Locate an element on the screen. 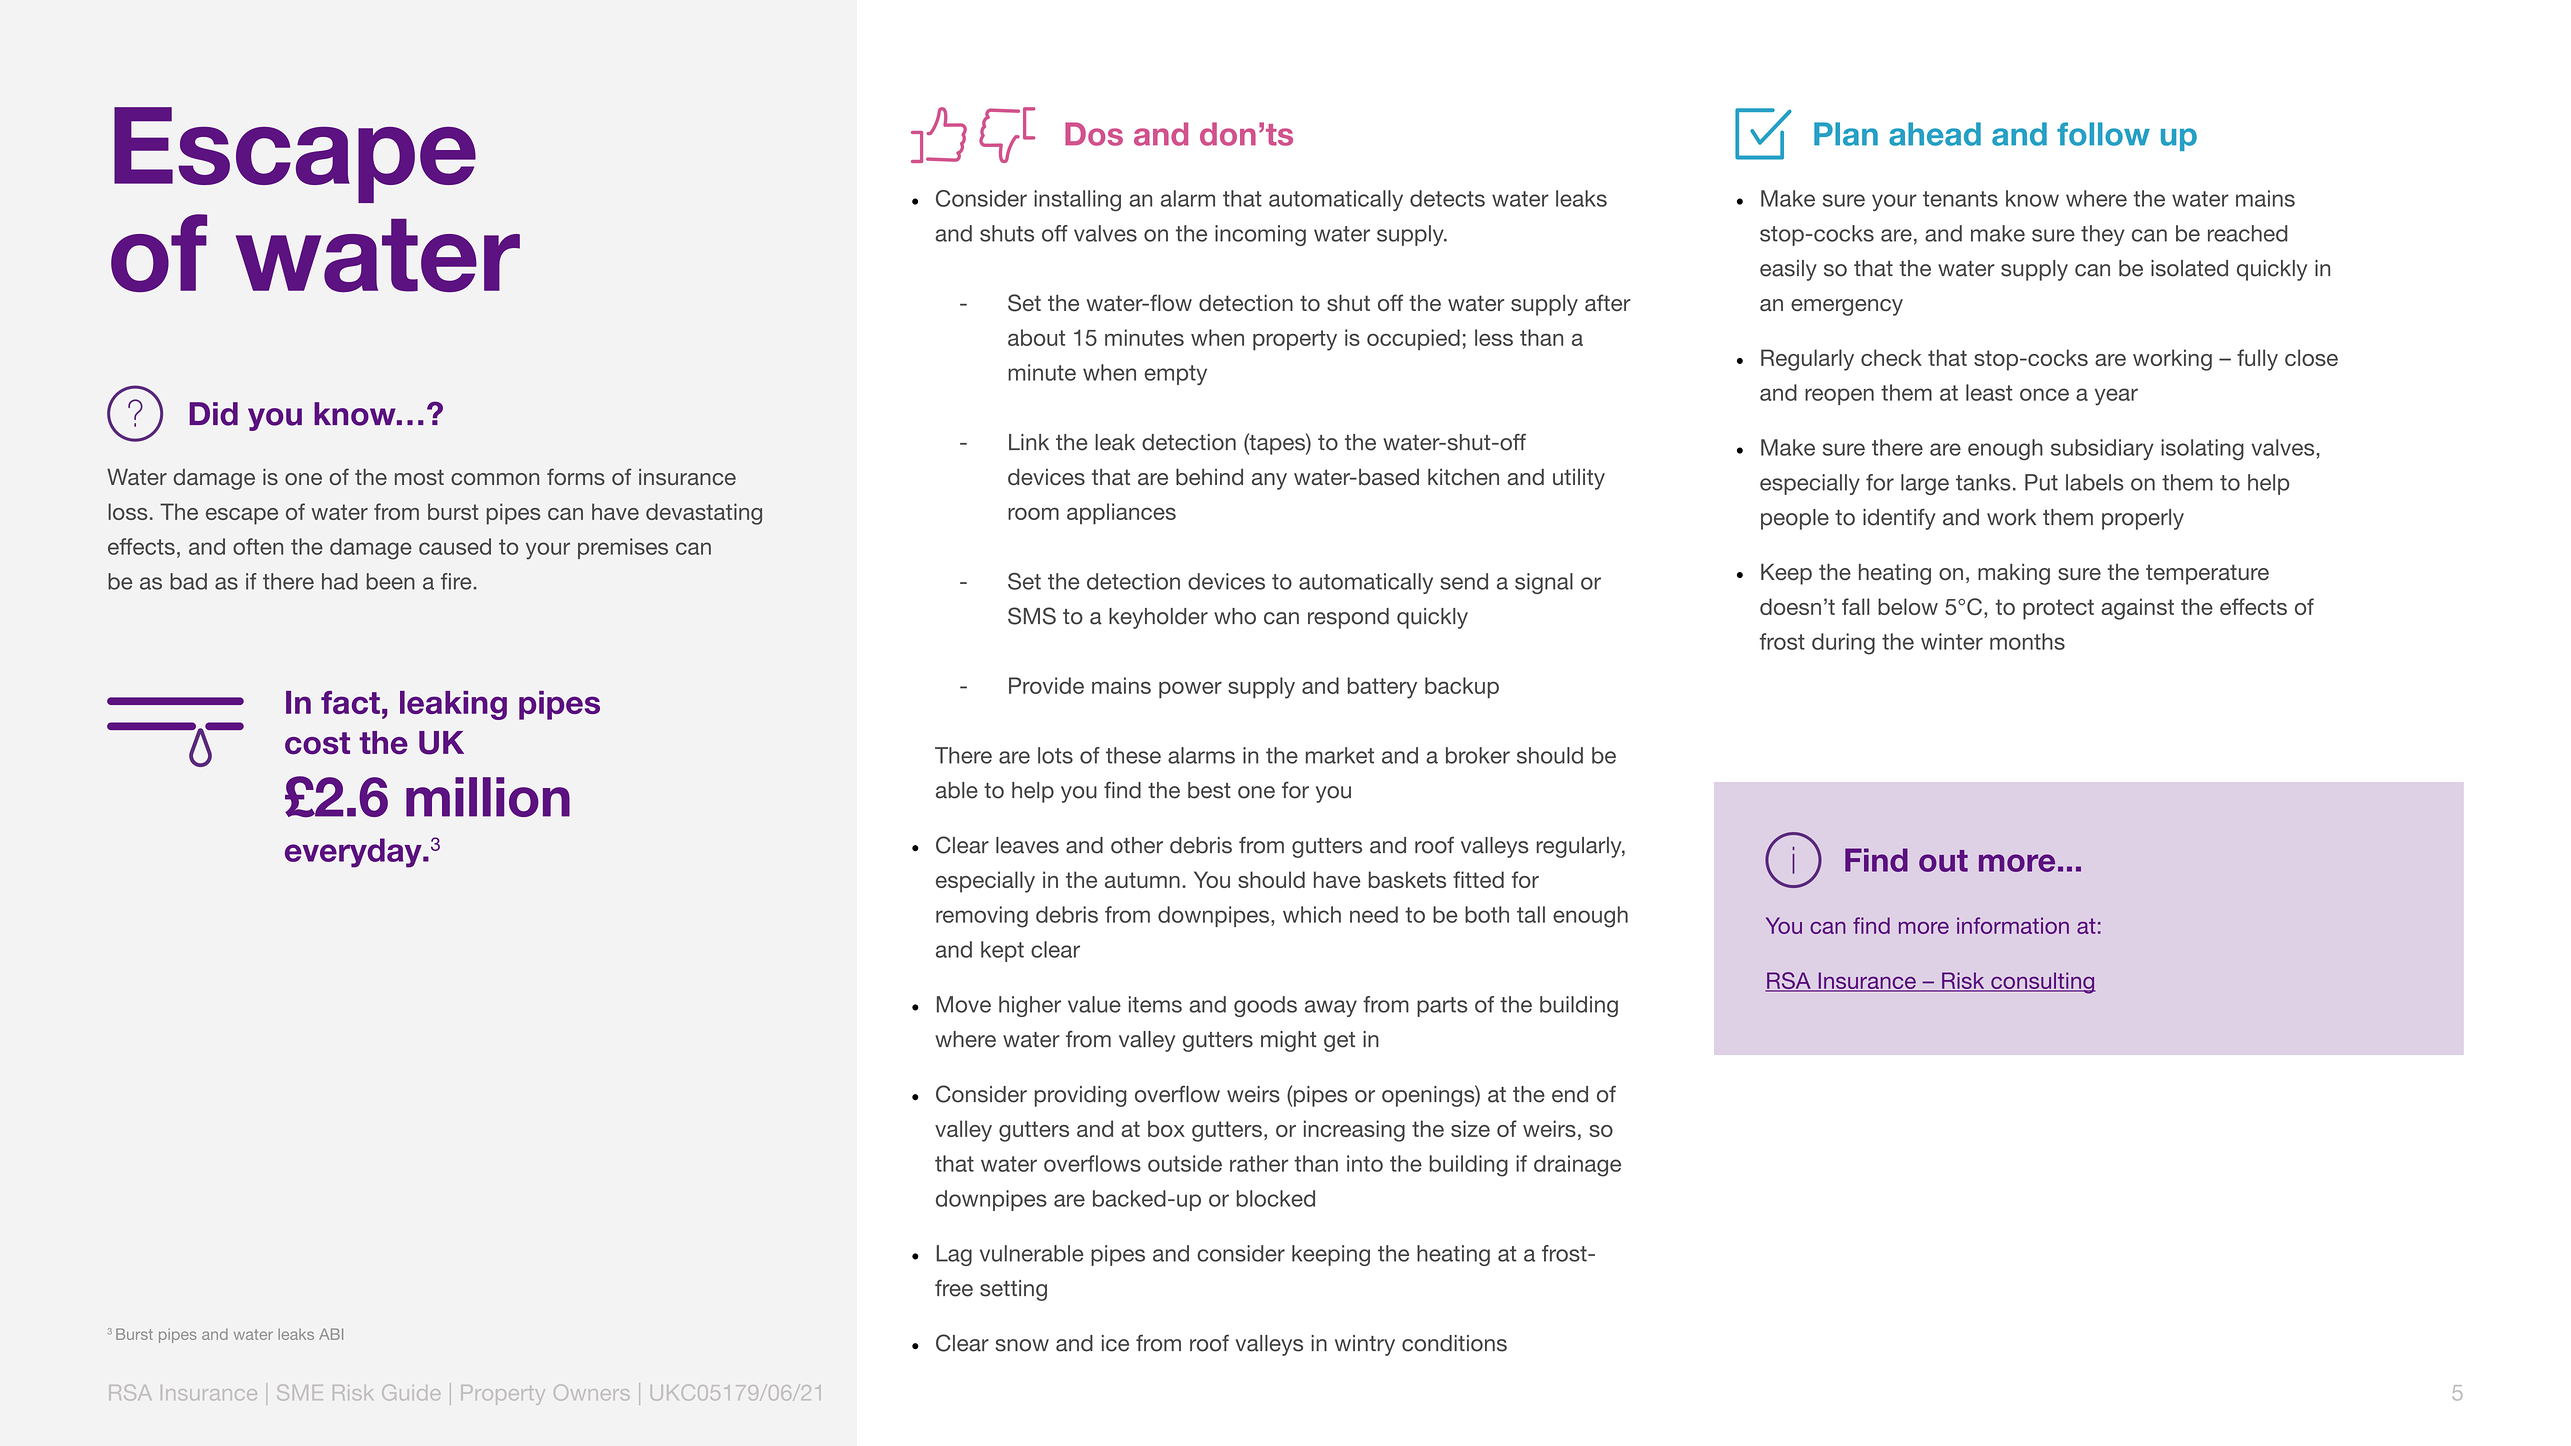  these is located at coordinates (1133, 755).
